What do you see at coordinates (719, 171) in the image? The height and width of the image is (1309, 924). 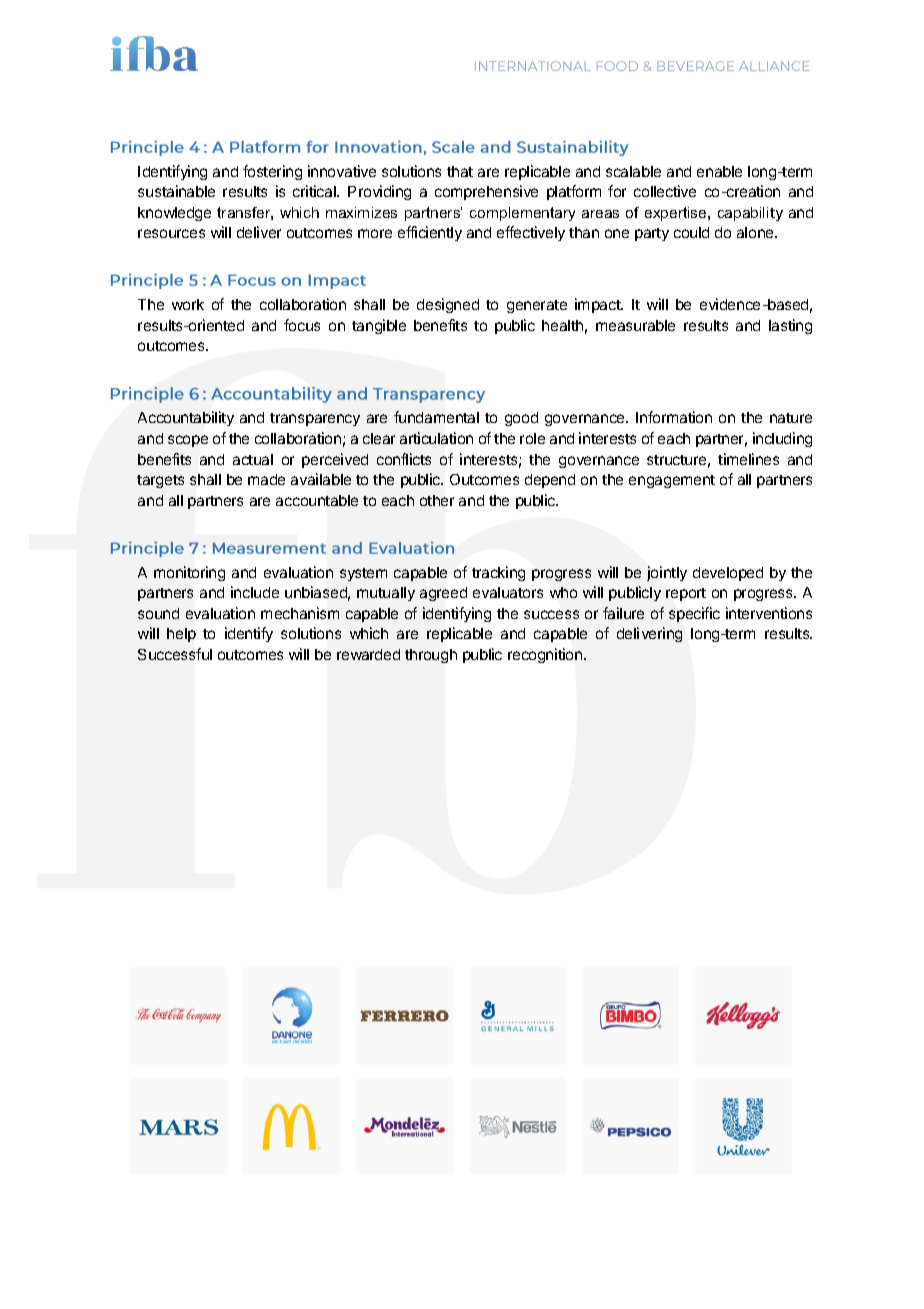 I see `enable` at bounding box center [719, 171].
